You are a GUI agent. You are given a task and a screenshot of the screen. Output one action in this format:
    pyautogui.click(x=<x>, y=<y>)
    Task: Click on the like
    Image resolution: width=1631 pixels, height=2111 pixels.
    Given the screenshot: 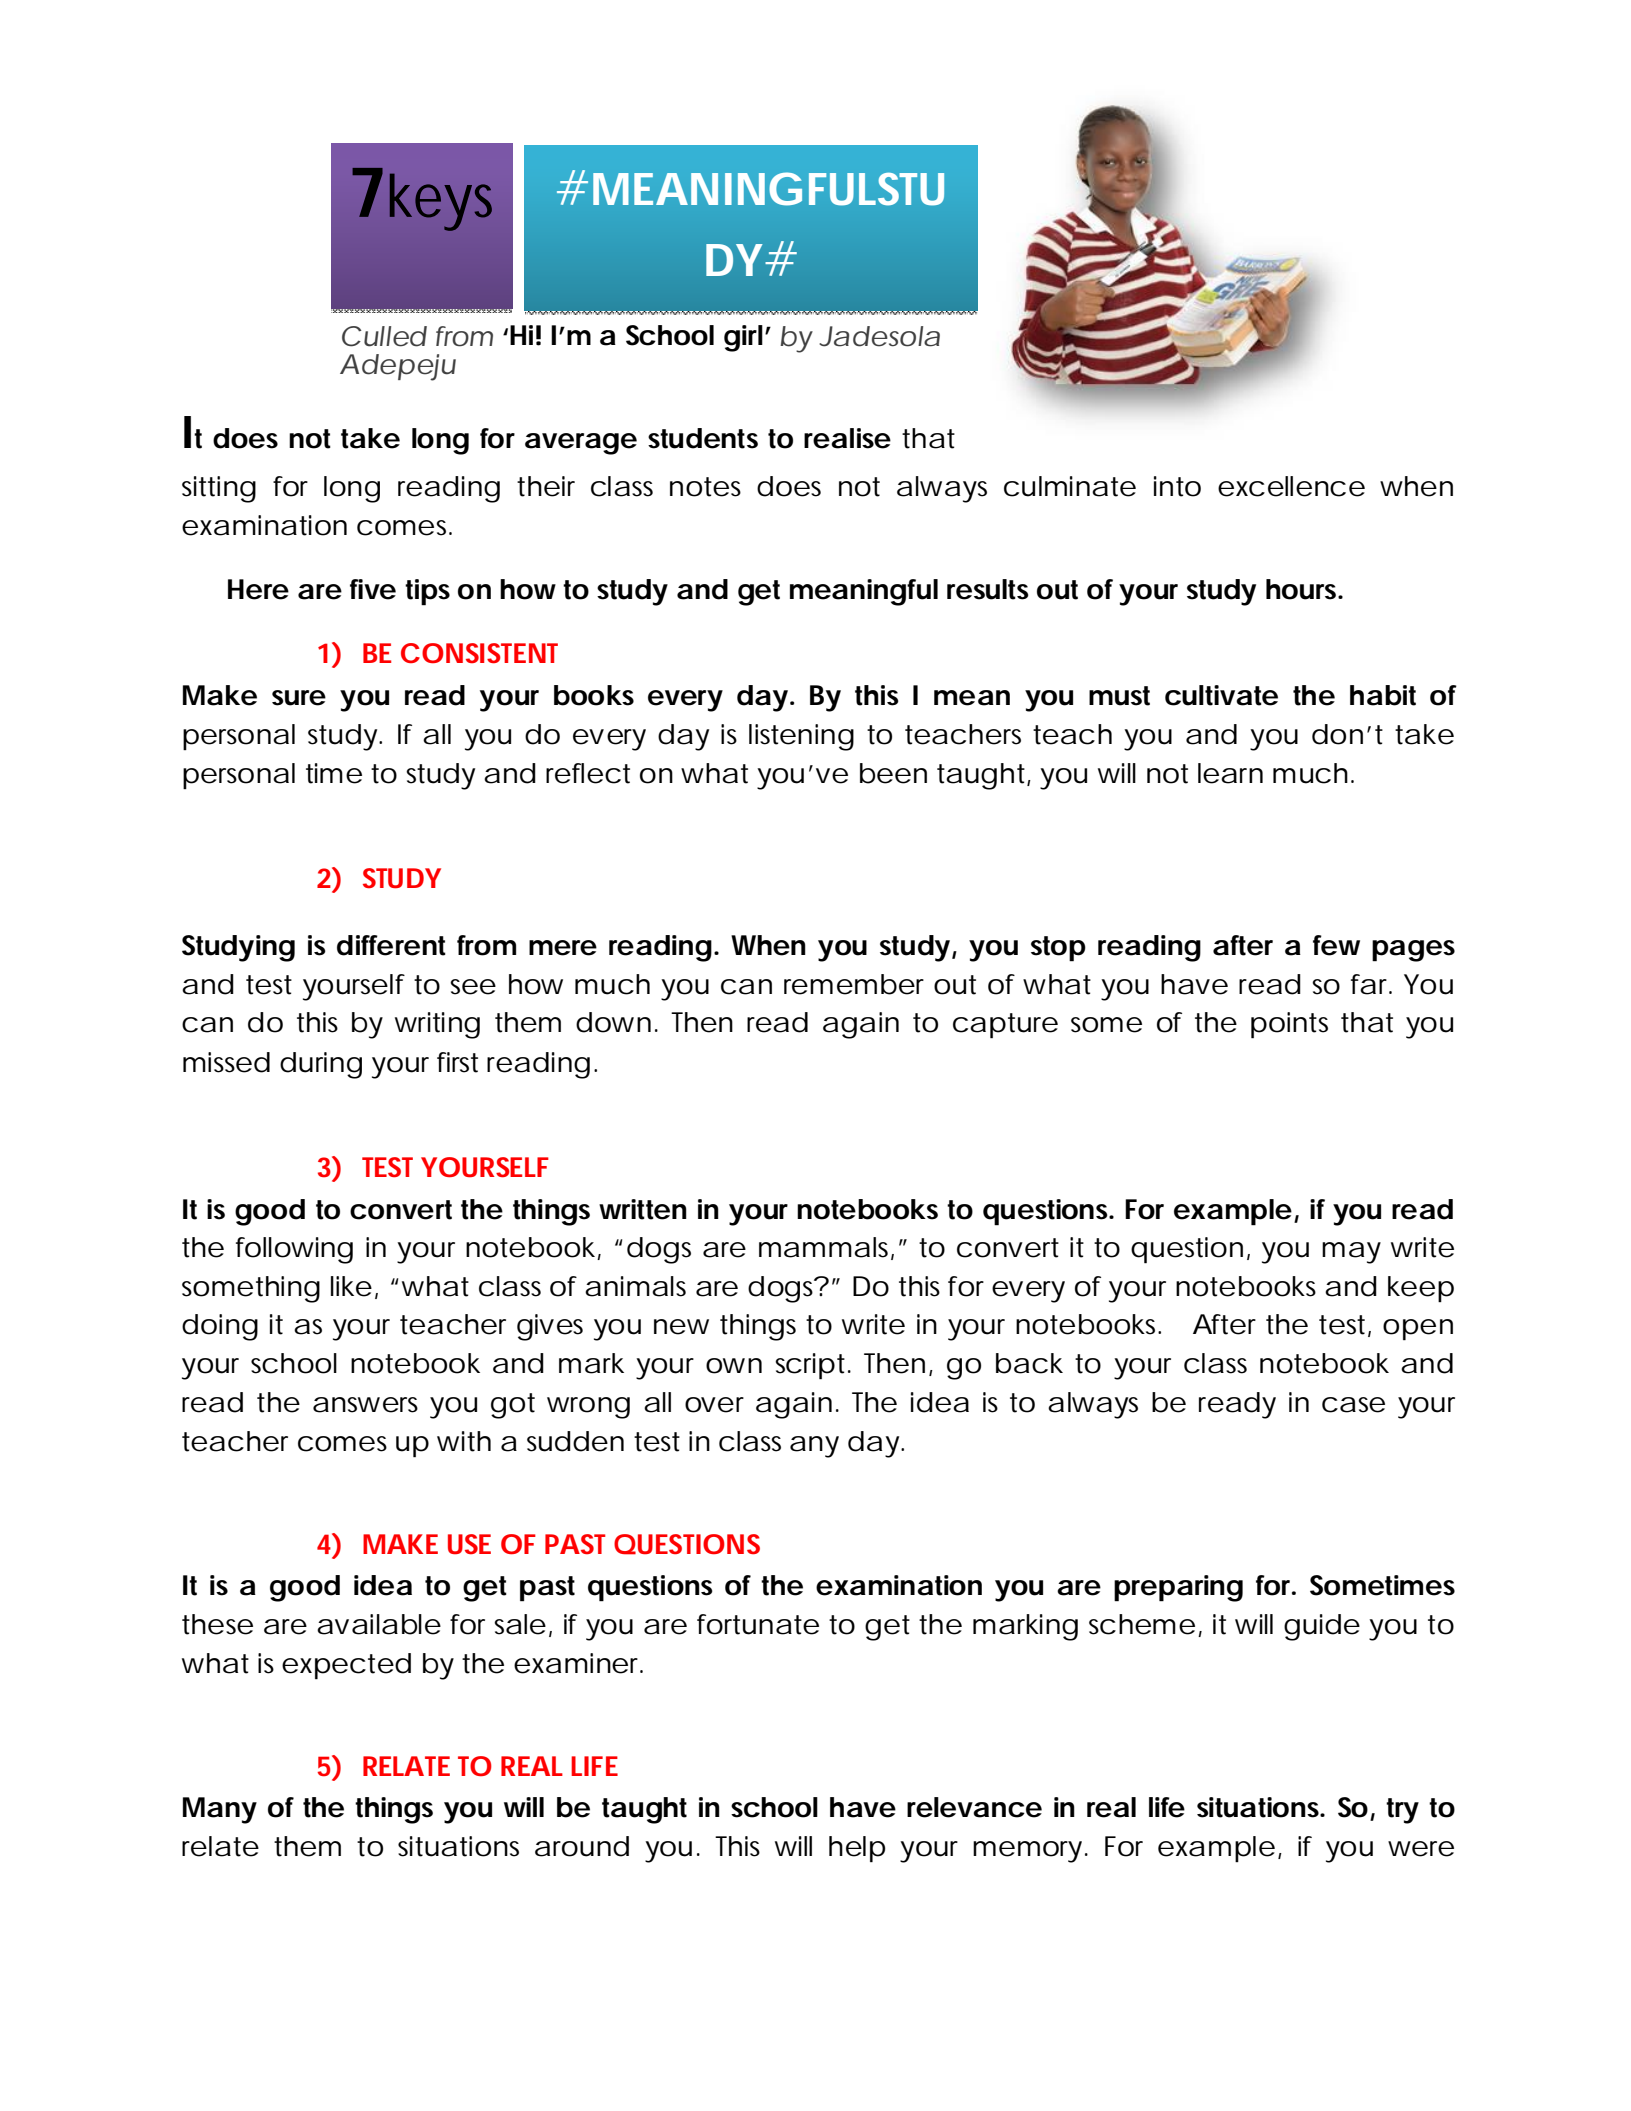 What is the action you would take?
    pyautogui.click(x=351, y=1286)
